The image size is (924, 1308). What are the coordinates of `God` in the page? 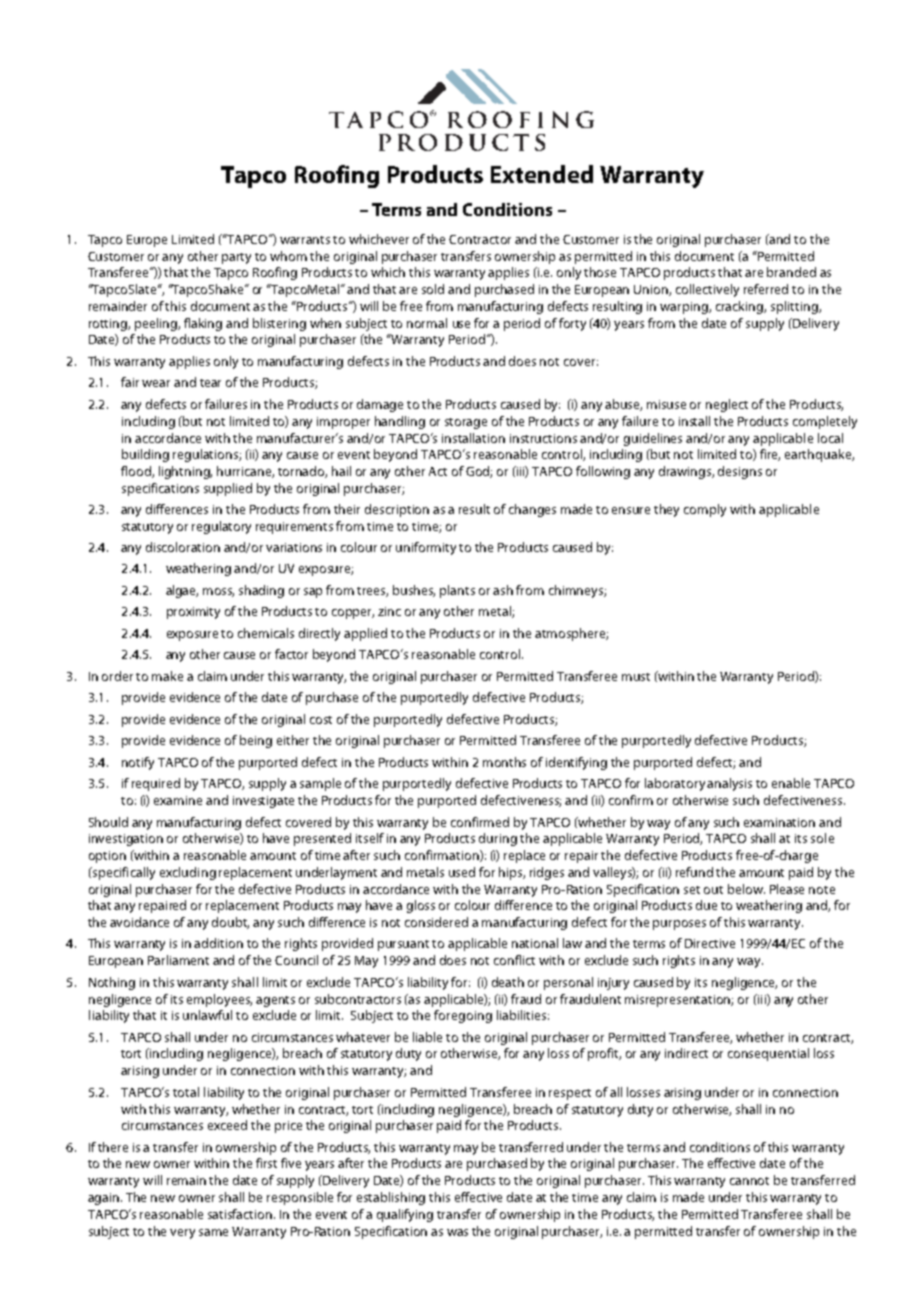 It's located at (479, 472).
